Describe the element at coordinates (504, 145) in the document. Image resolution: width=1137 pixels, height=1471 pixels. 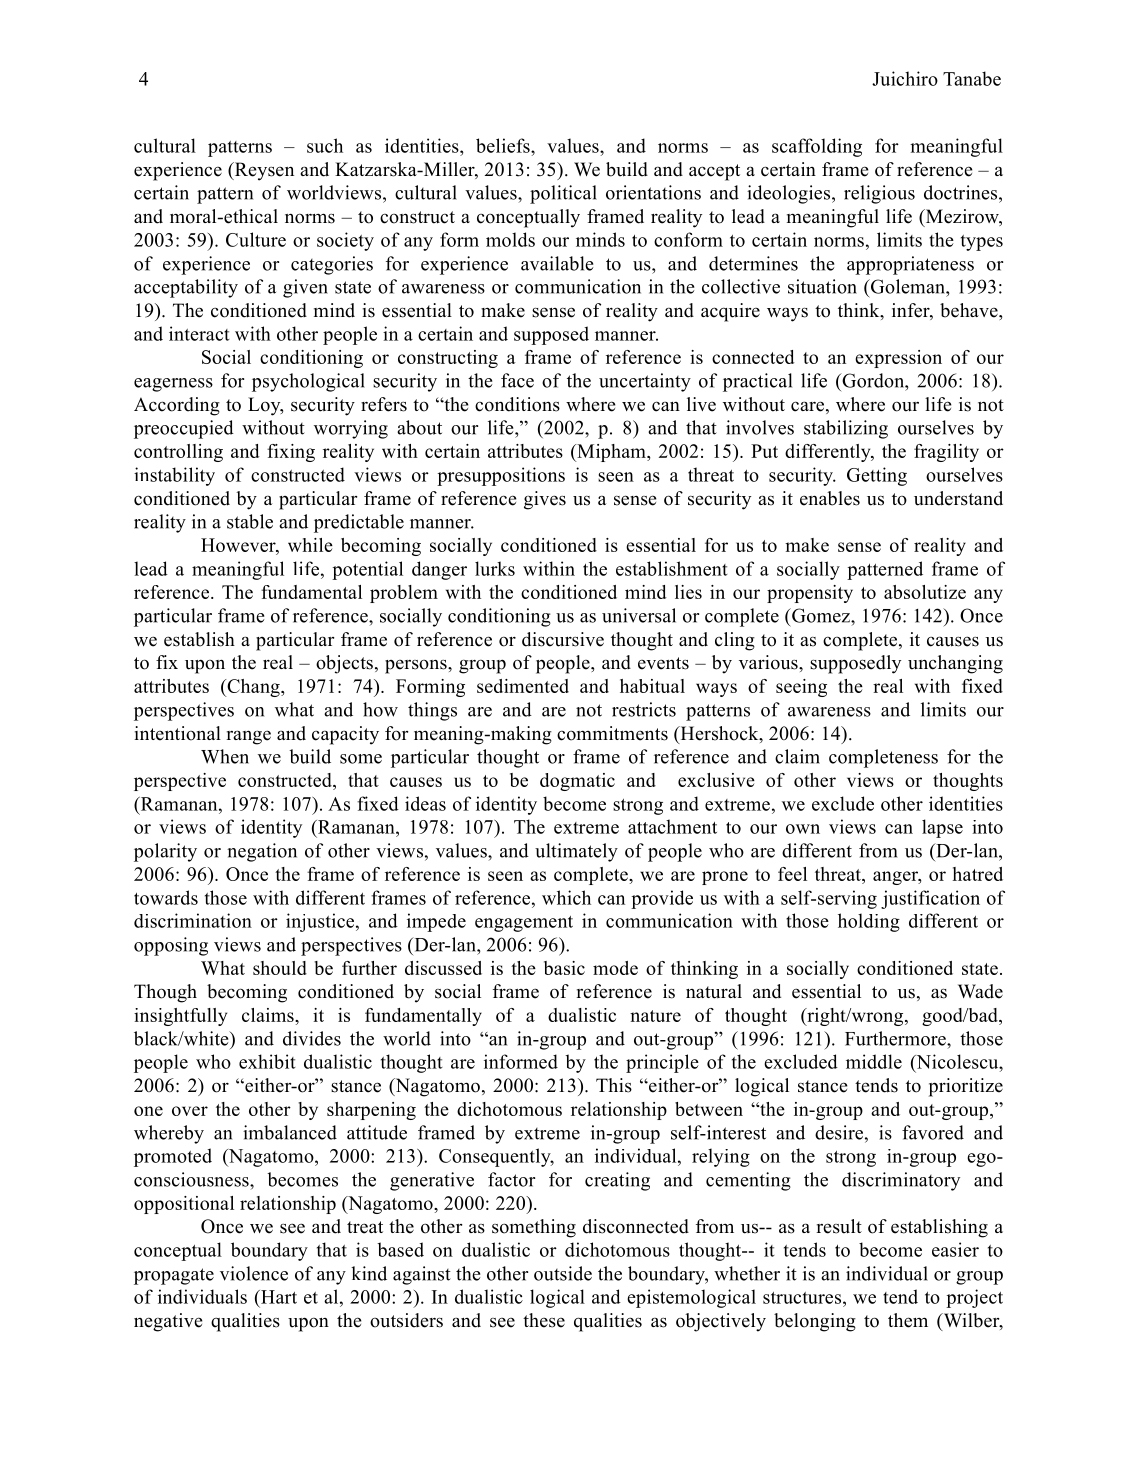
I see `beliefs` at that location.
